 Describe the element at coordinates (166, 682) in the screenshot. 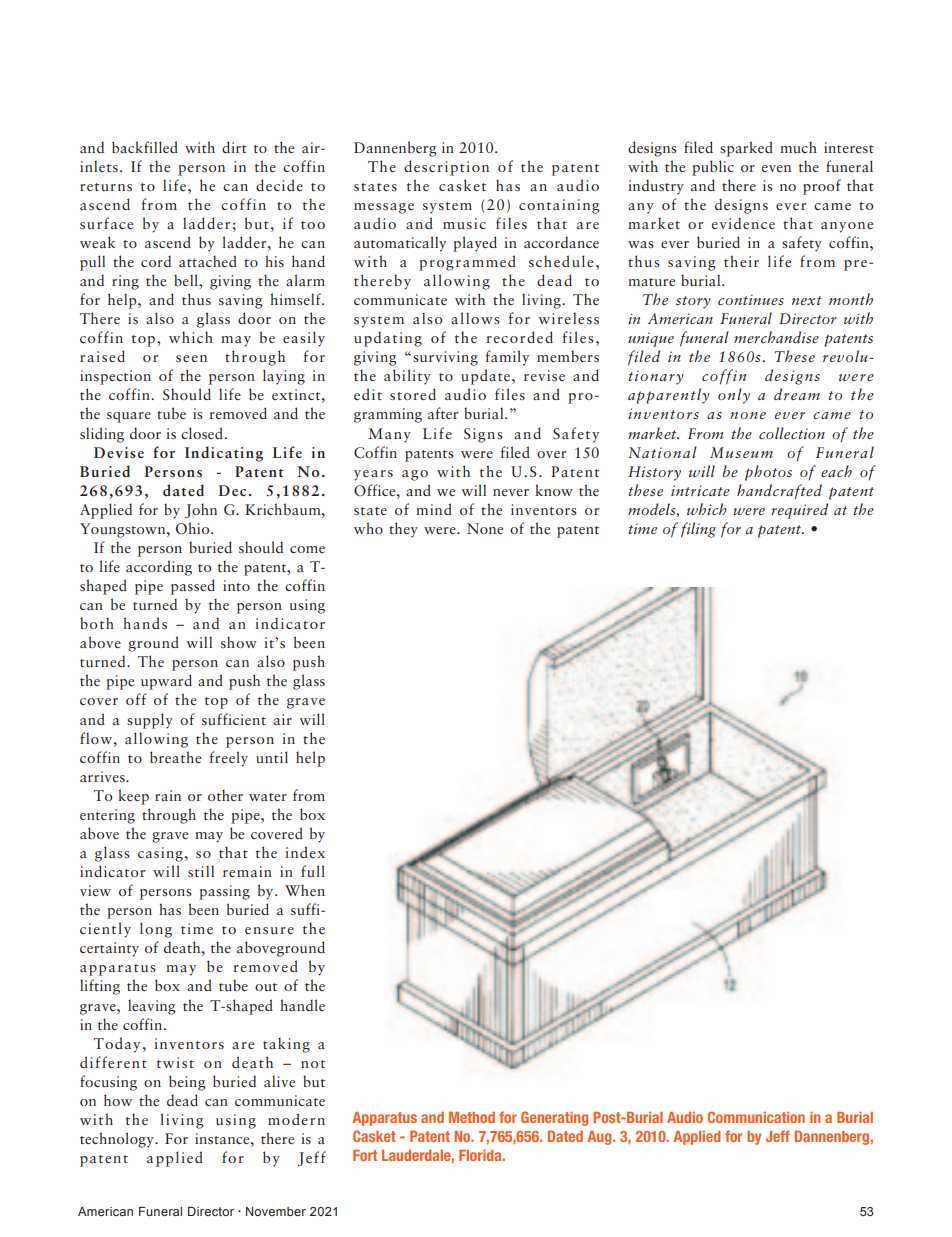

I see `upward` at that location.
